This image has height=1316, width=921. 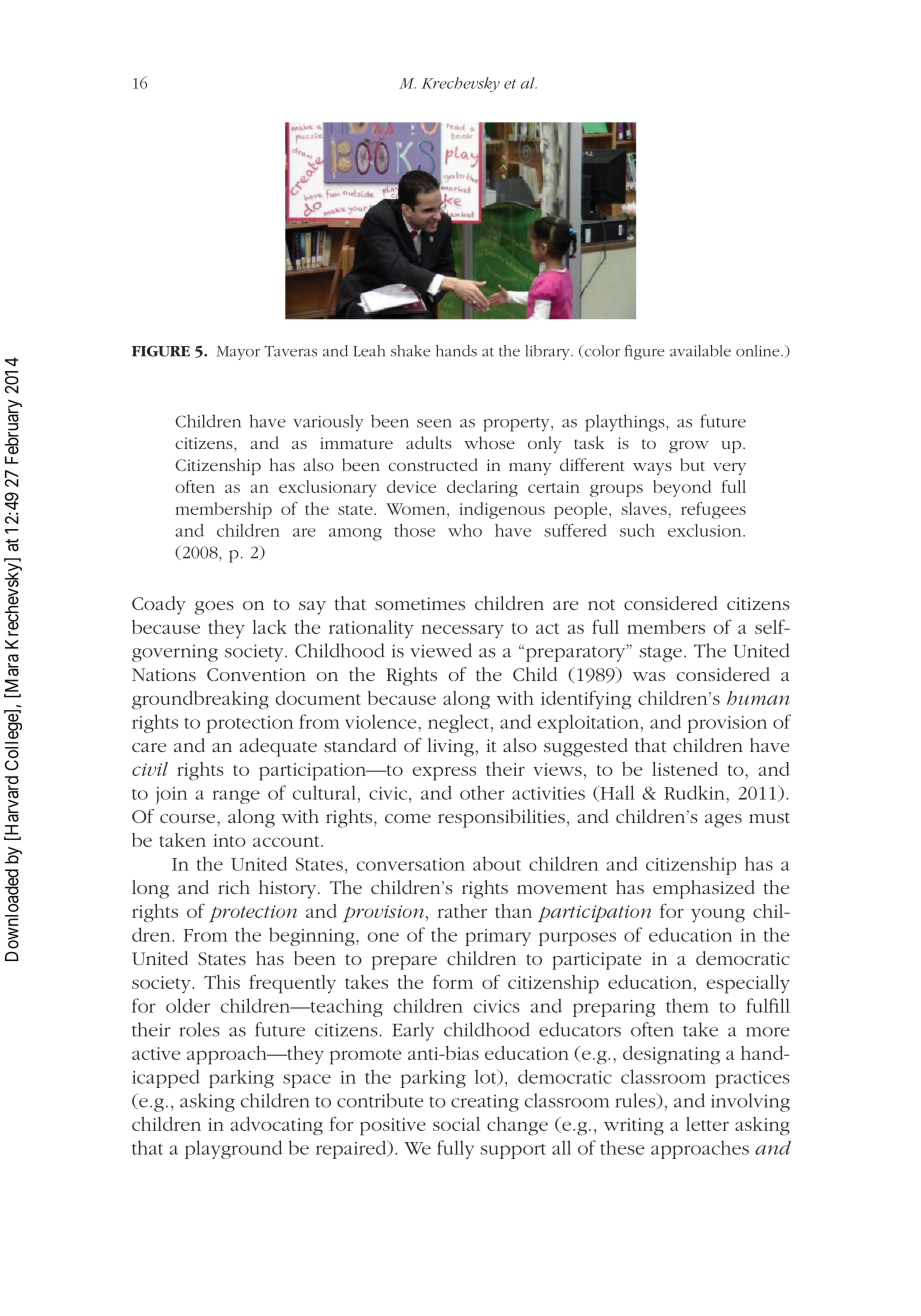 What do you see at coordinates (700, 351) in the image?
I see `available` at bounding box center [700, 351].
